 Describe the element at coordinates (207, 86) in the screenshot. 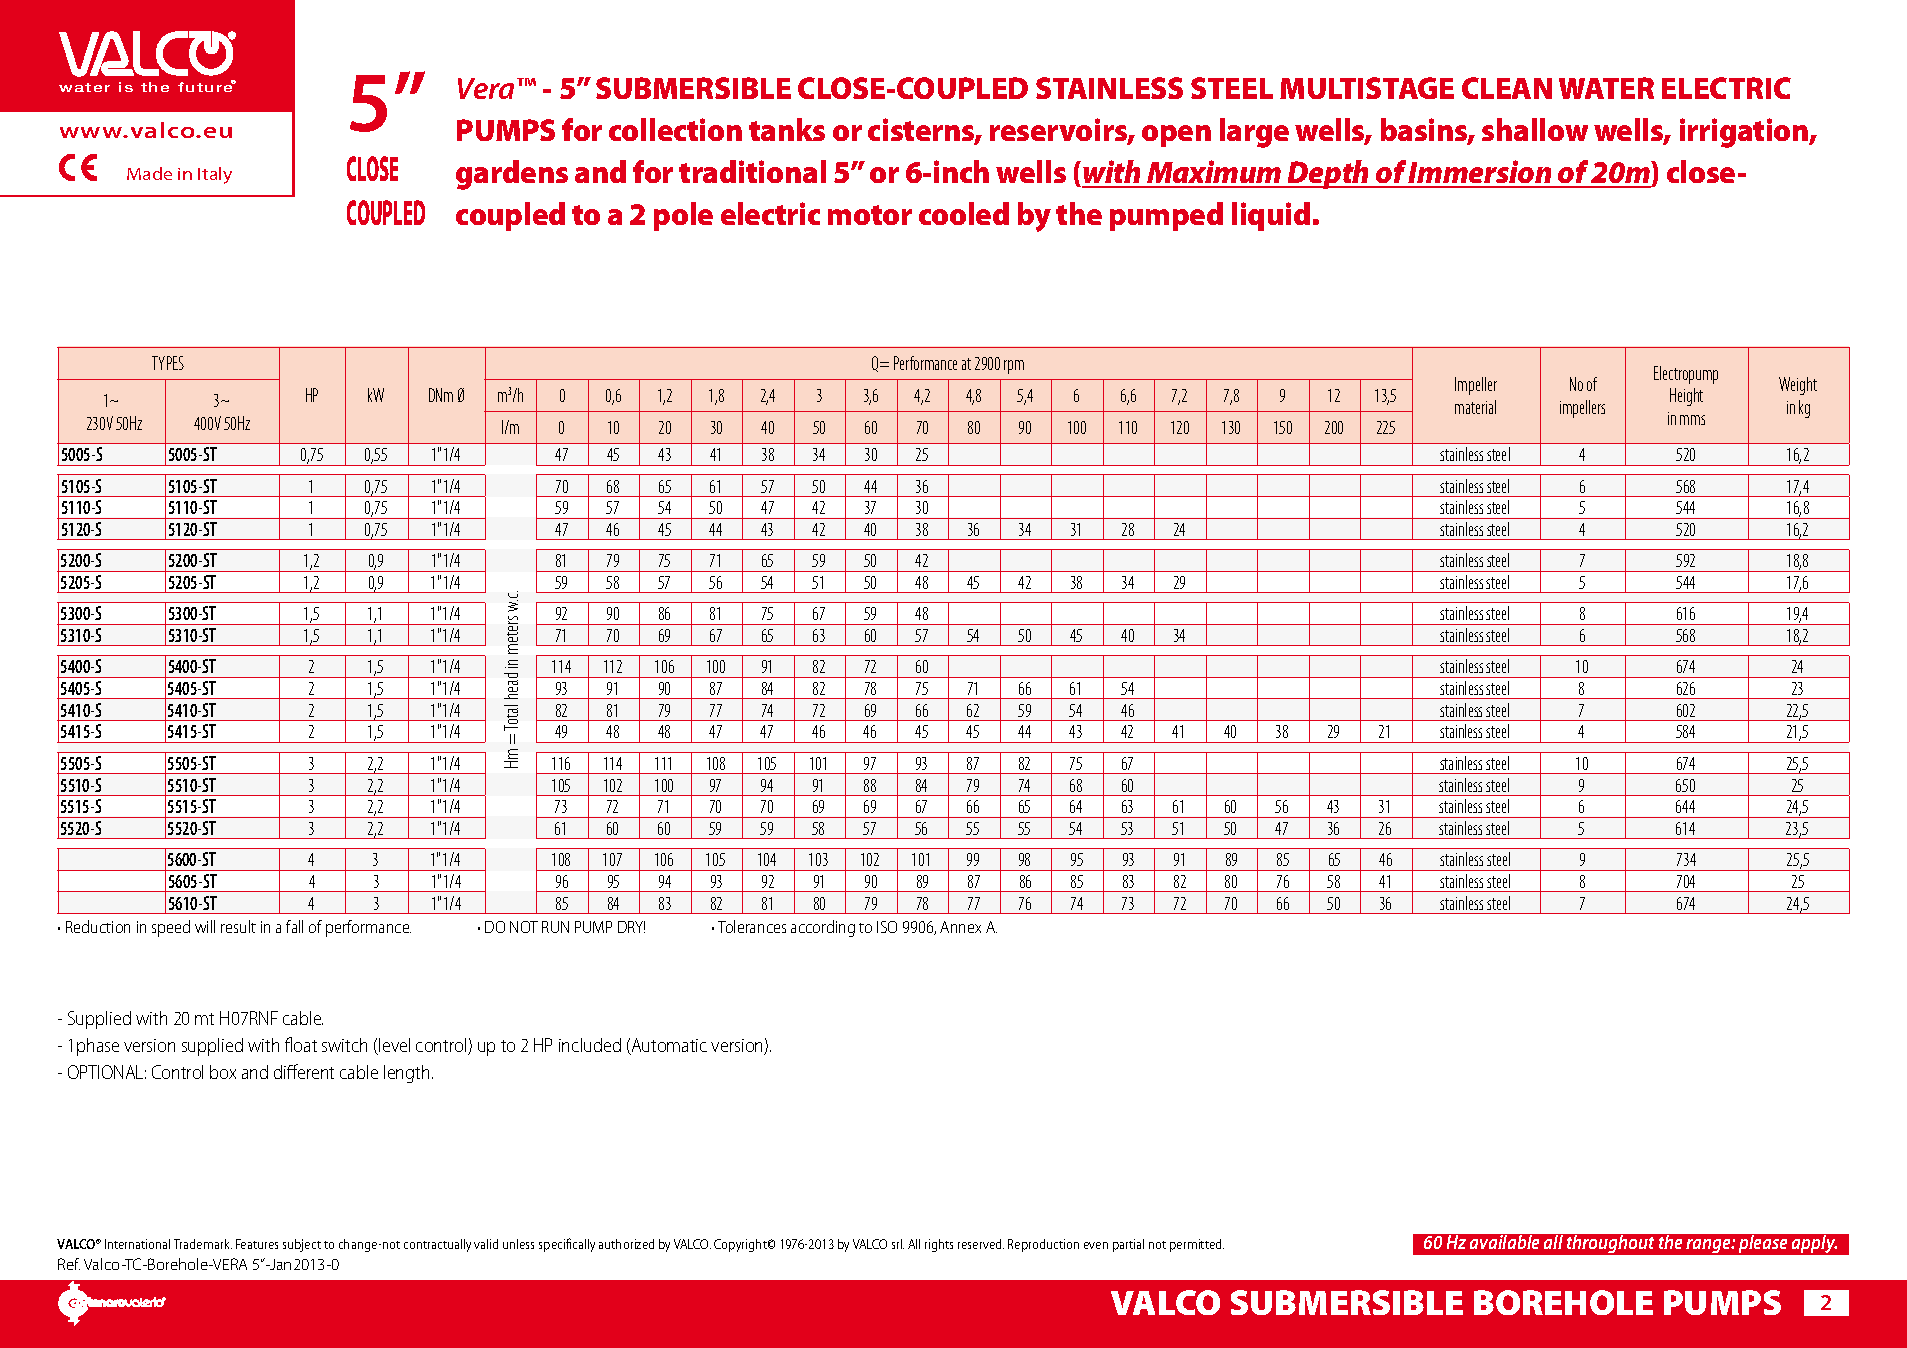

I see `future` at that location.
